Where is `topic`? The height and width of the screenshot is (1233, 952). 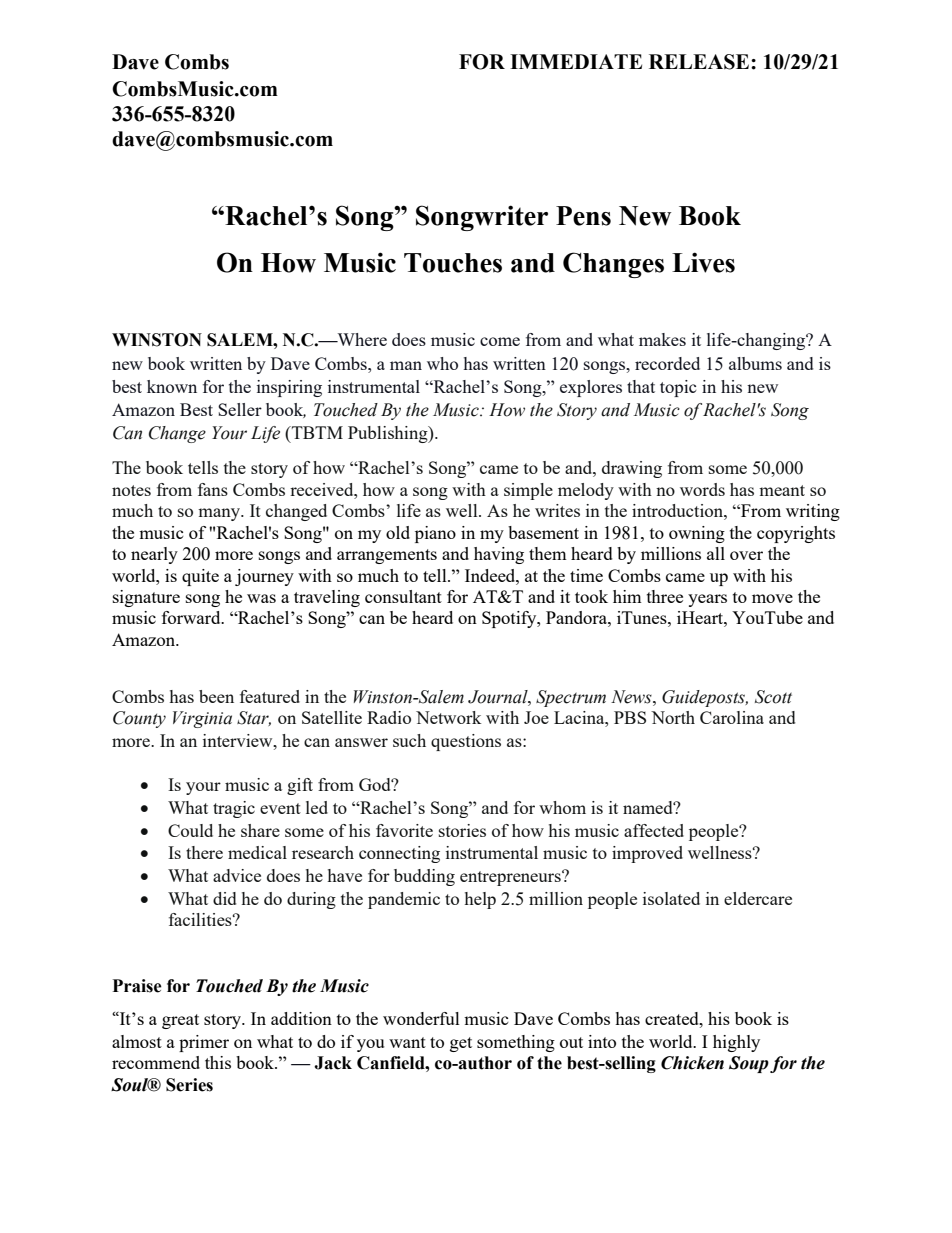
topic is located at coordinates (678, 388).
